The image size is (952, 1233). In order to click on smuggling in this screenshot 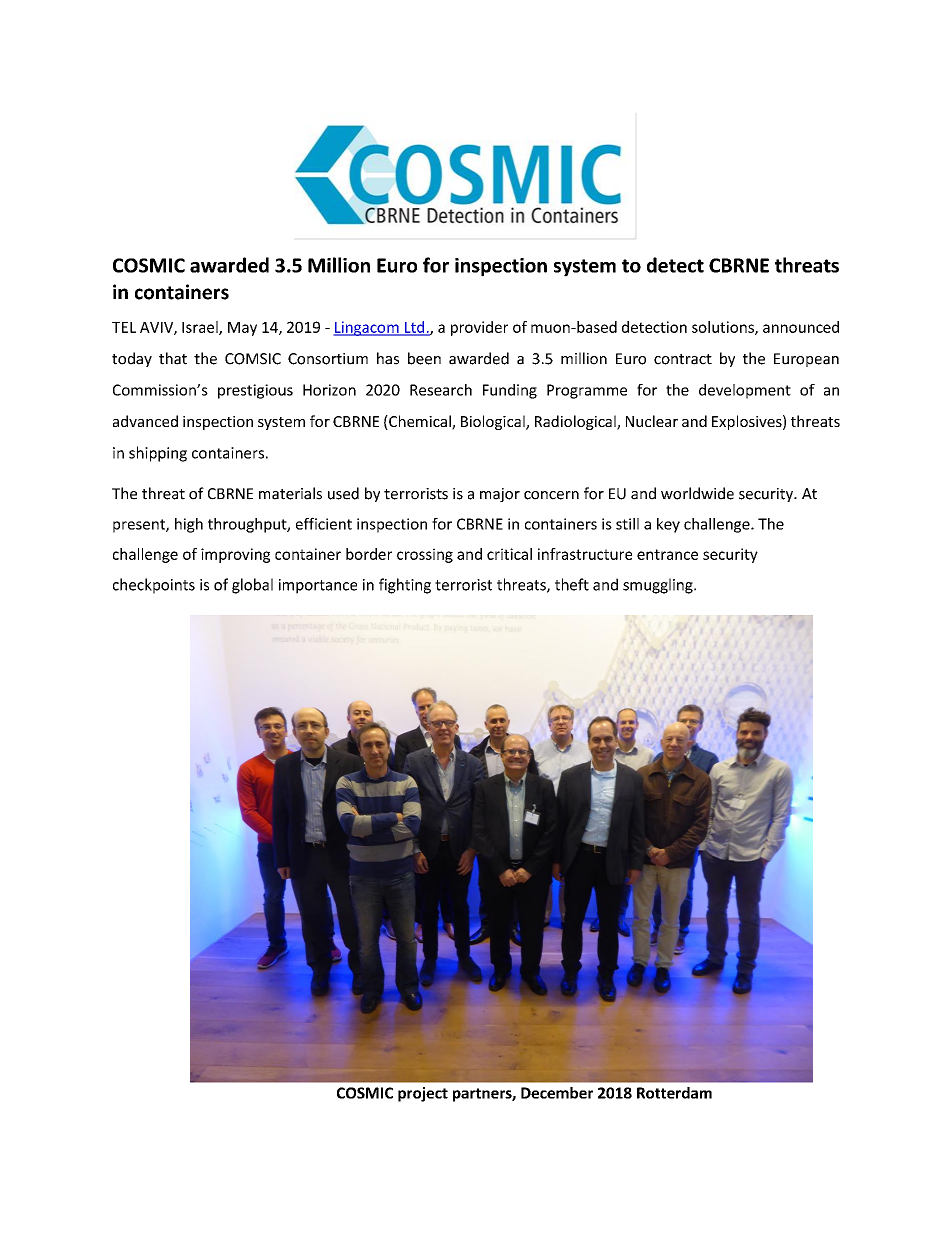, I will do `click(659, 586)`.
